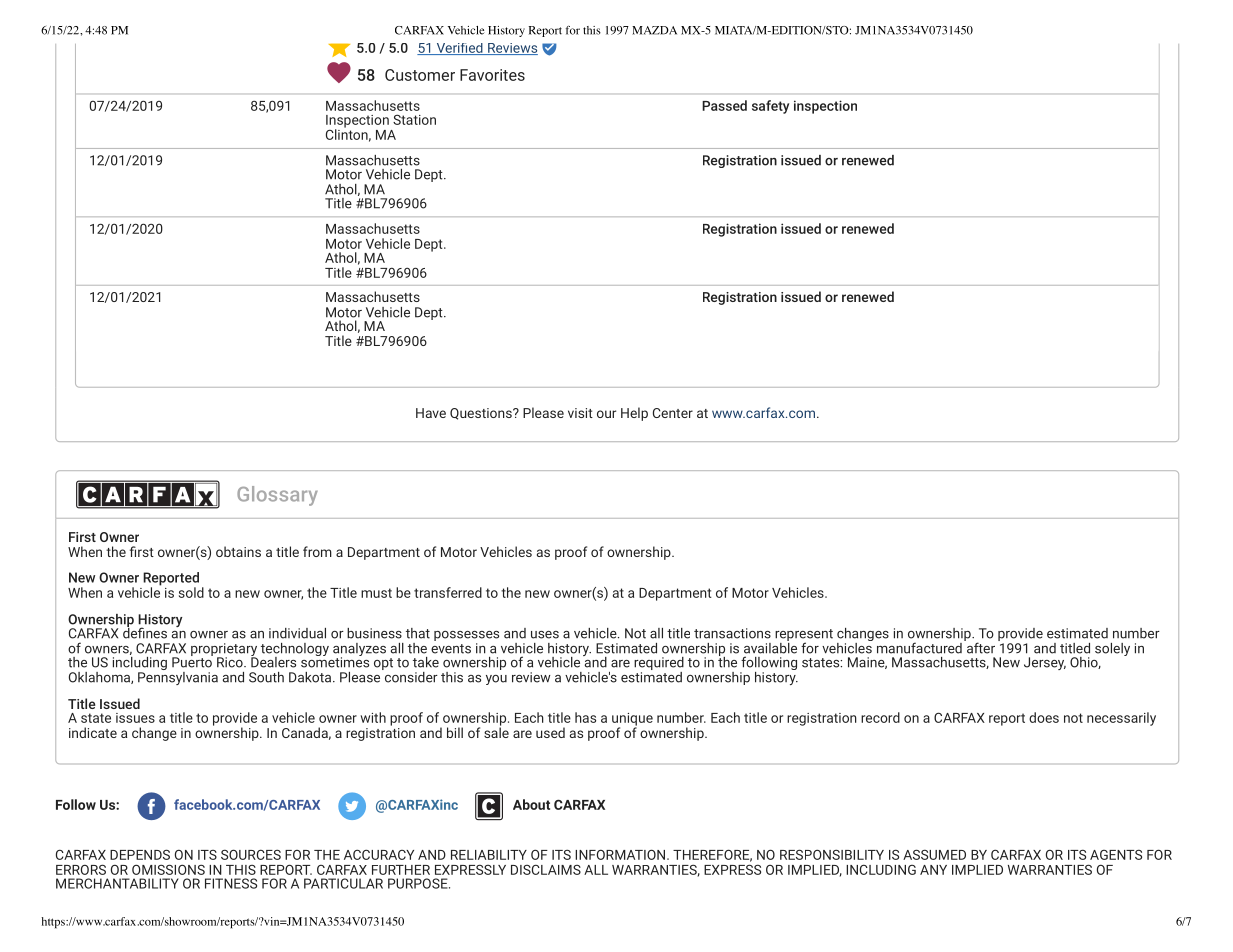  Describe the element at coordinates (277, 496) in the screenshot. I see `Glossary` at that location.
